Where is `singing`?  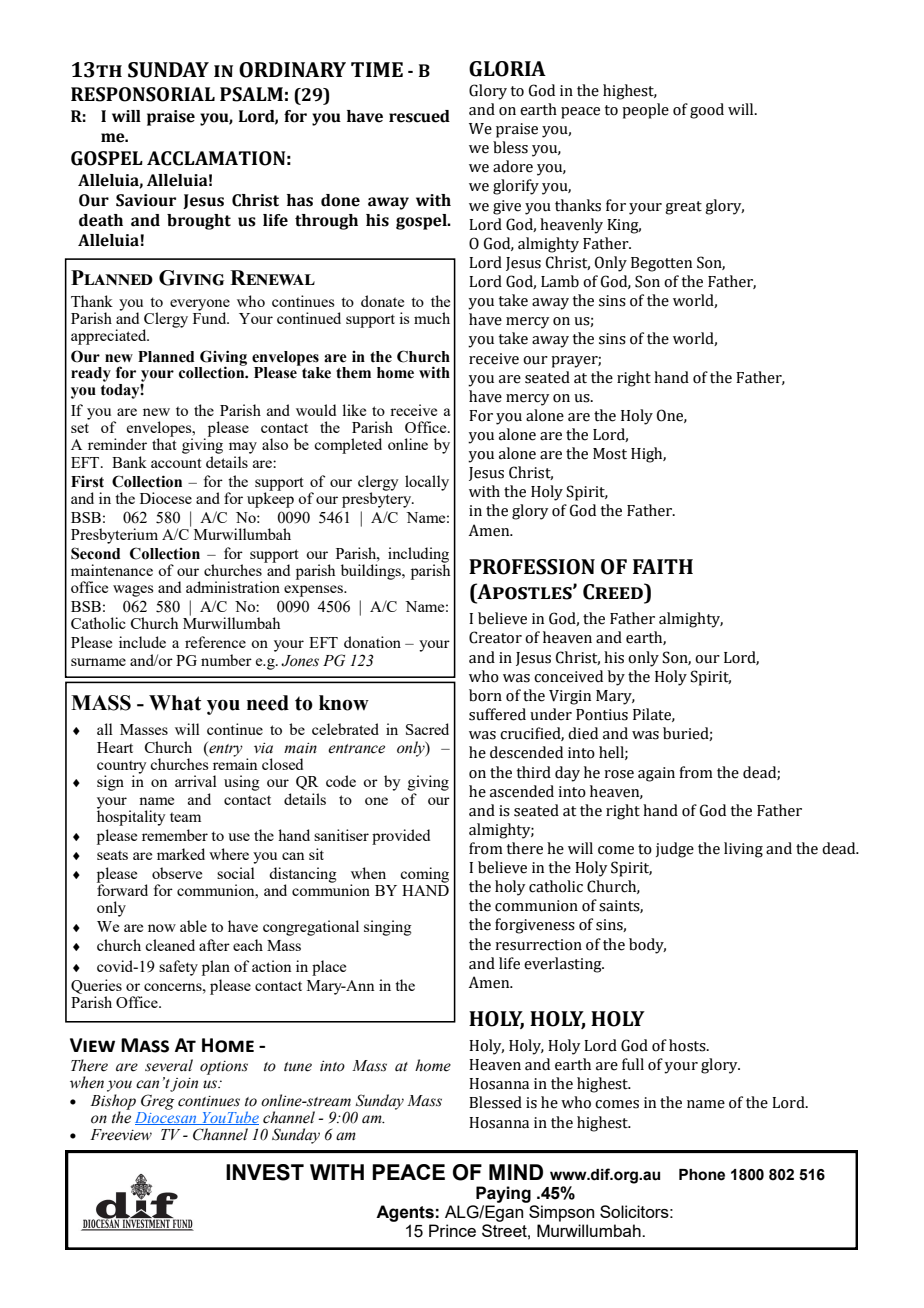
singing is located at coordinates (388, 928).
